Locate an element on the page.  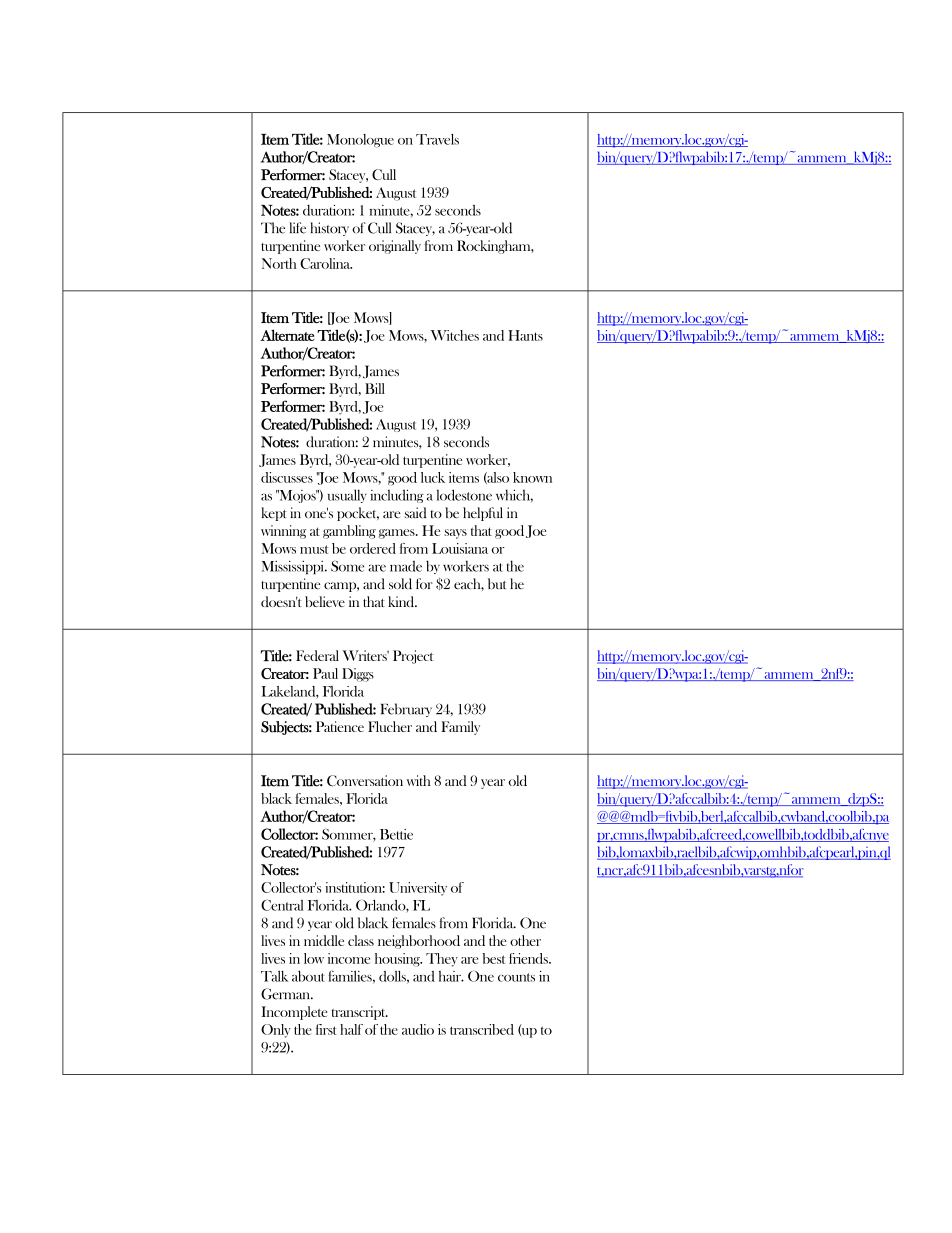
Incomplete is located at coordinates (295, 1013).
